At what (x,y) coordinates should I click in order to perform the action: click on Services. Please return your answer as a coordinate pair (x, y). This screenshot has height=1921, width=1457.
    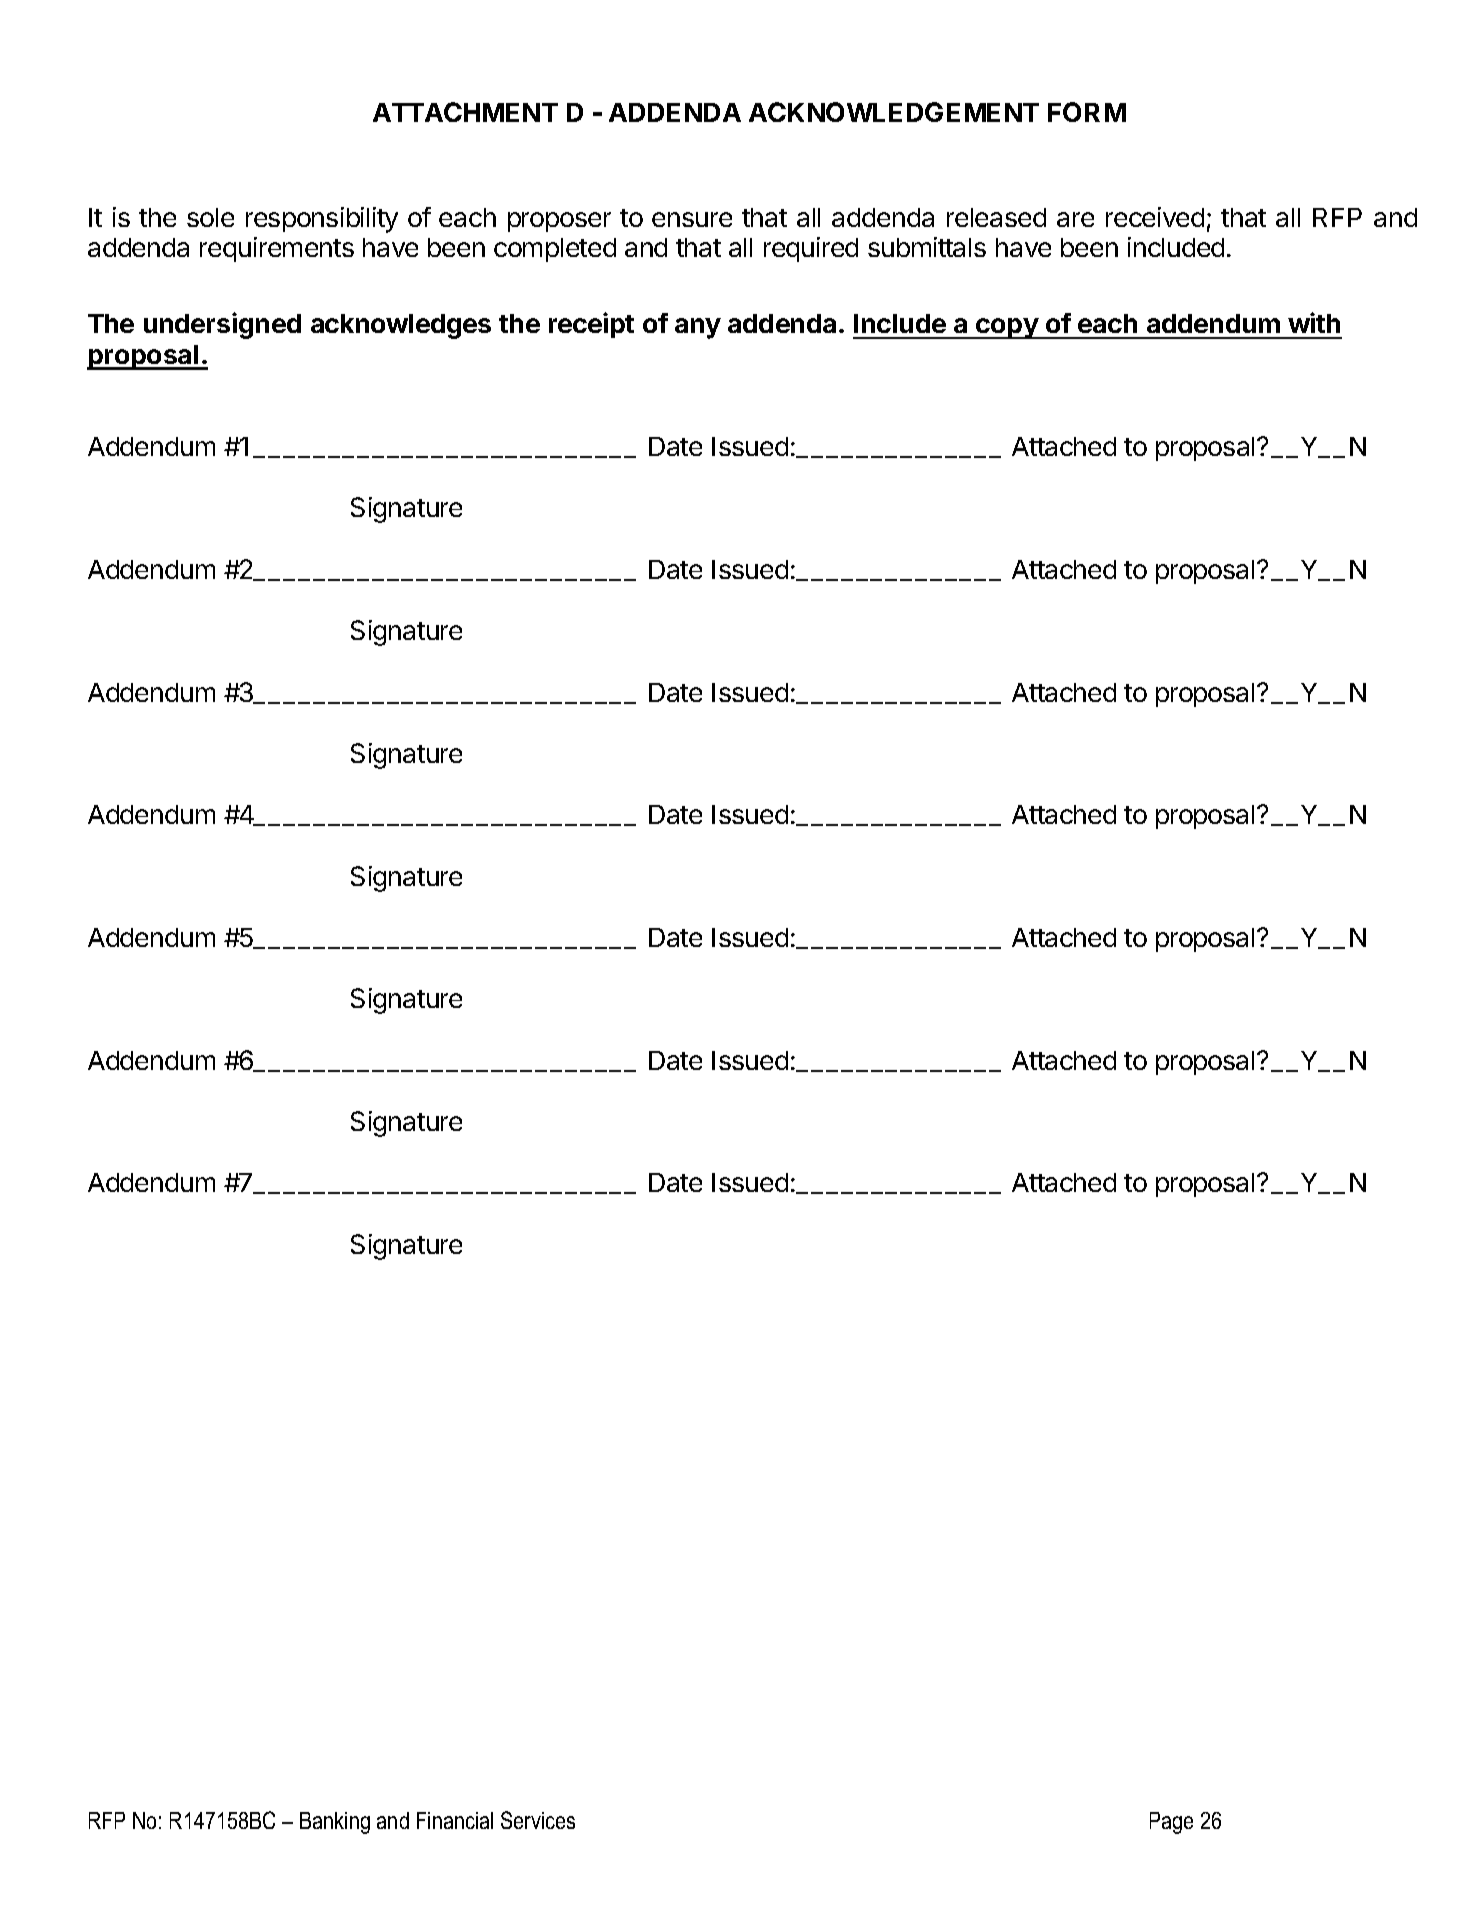
    Looking at the image, I should click on (538, 1820).
